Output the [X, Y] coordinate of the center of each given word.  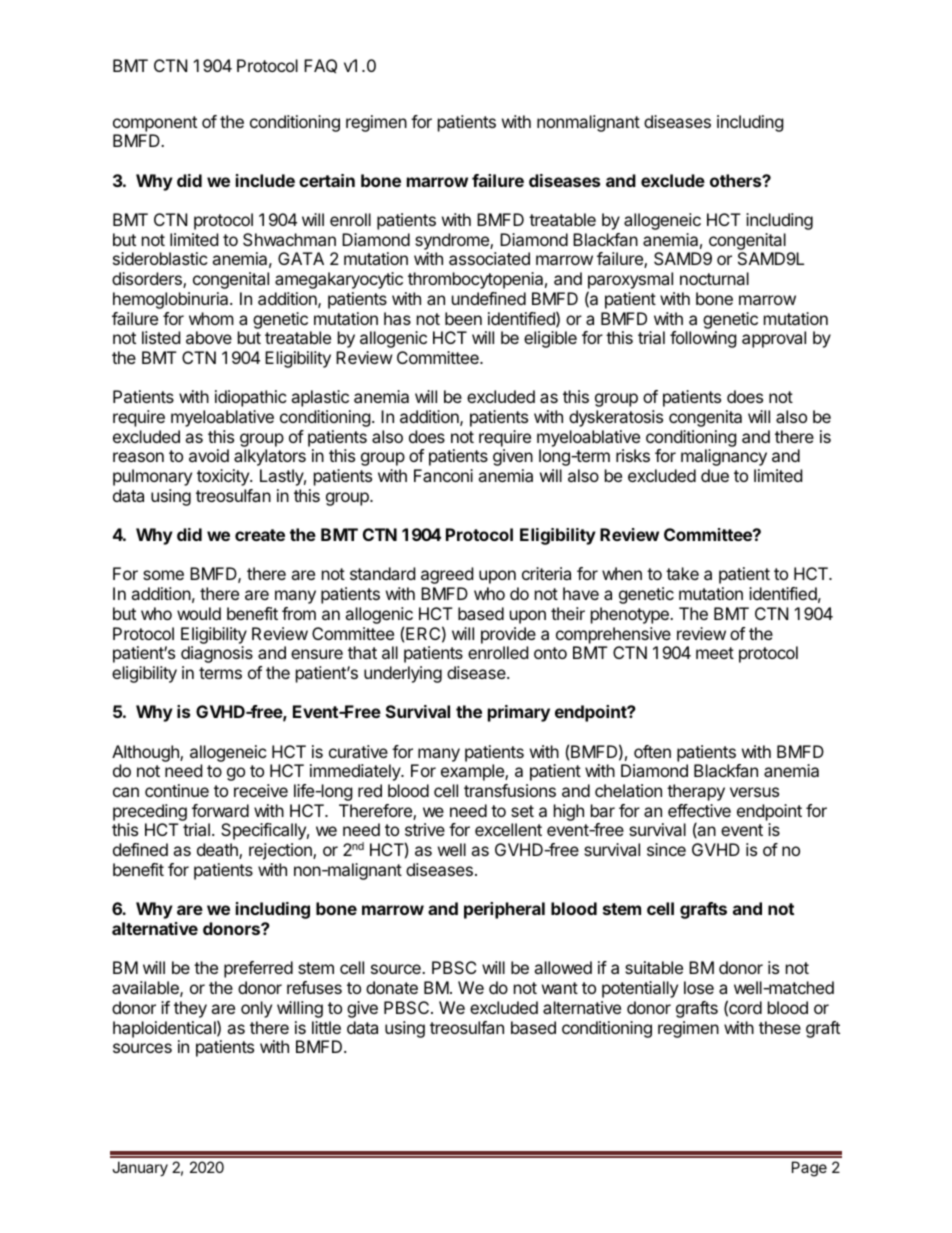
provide [508, 635]
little [326, 1027]
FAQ [320, 66]
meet [715, 653]
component [155, 124]
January [140, 1168]
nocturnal [714, 278]
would [199, 613]
